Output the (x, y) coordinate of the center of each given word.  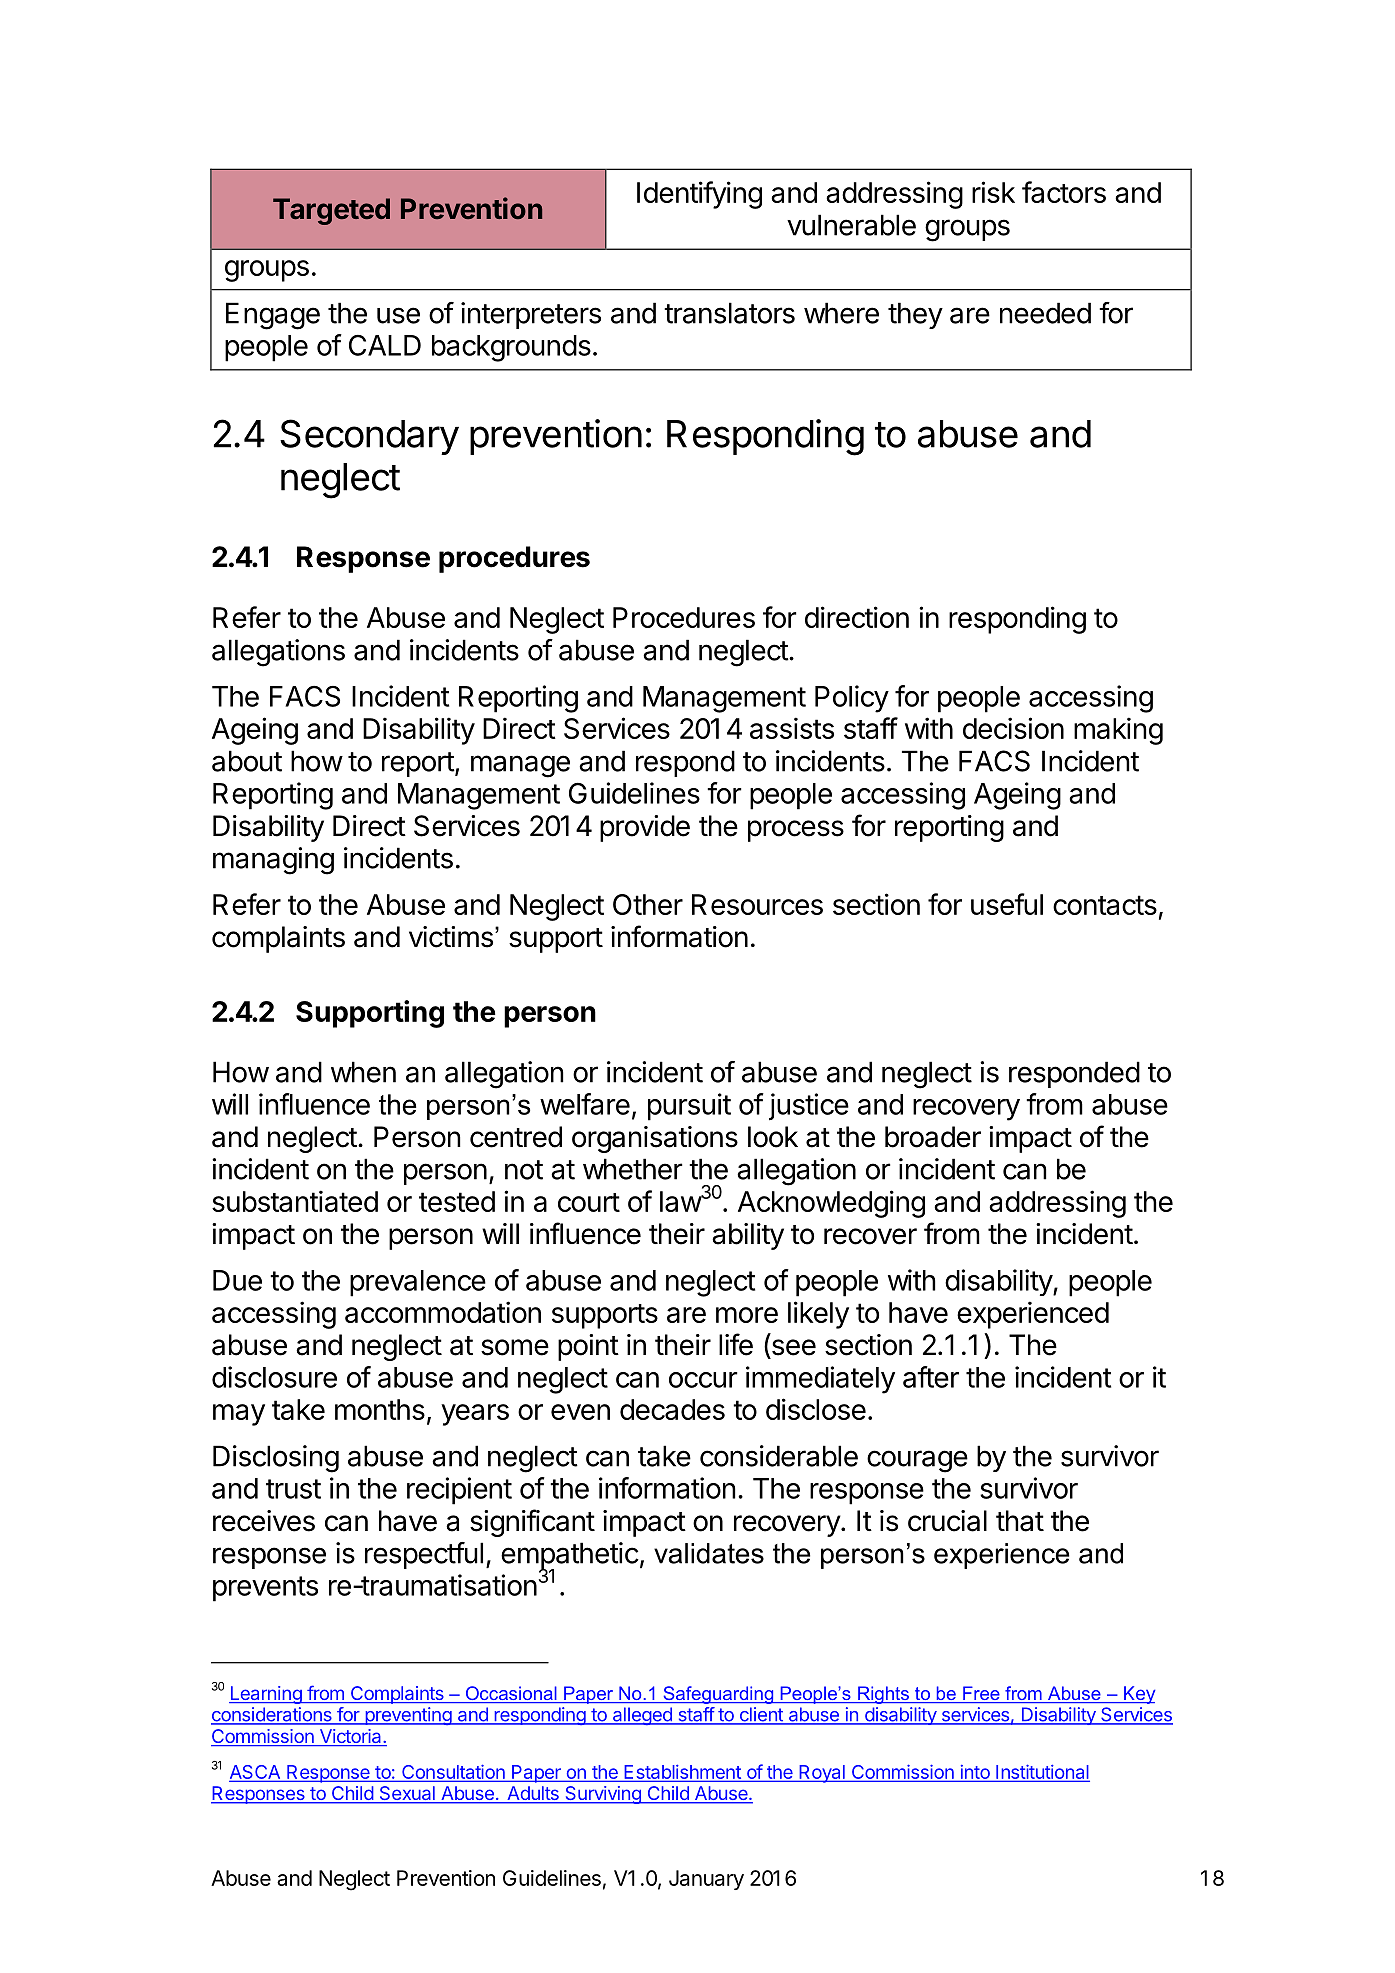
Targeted (331, 211)
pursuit (689, 1107)
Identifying (699, 195)
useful (1007, 904)
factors (1064, 192)
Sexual (407, 1794)
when (363, 1072)
